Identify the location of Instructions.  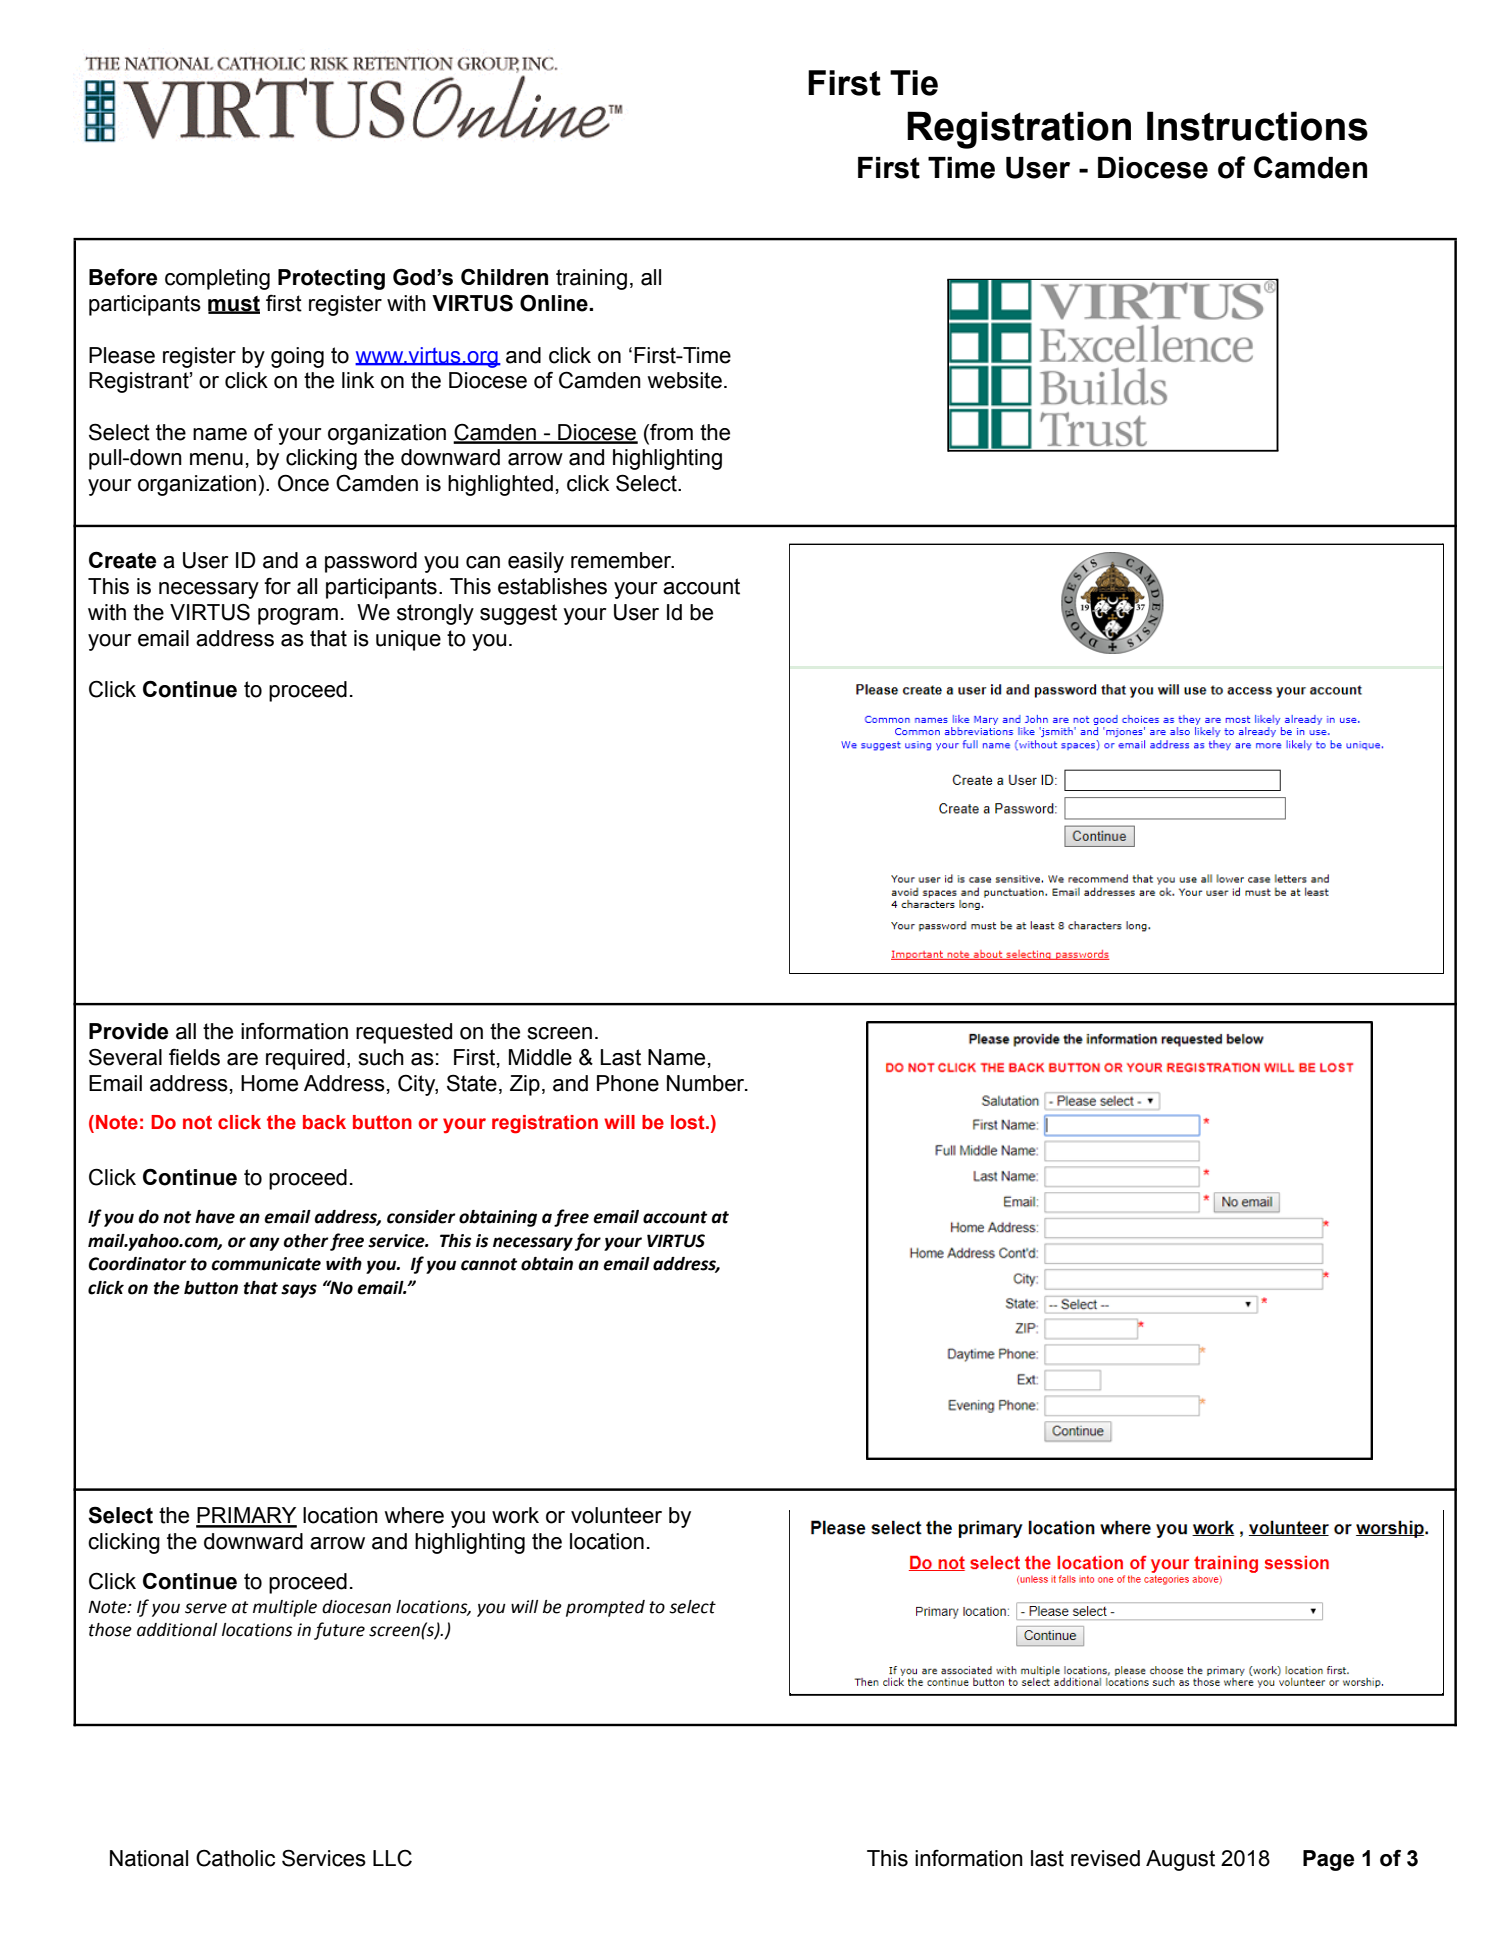
(1257, 126).
